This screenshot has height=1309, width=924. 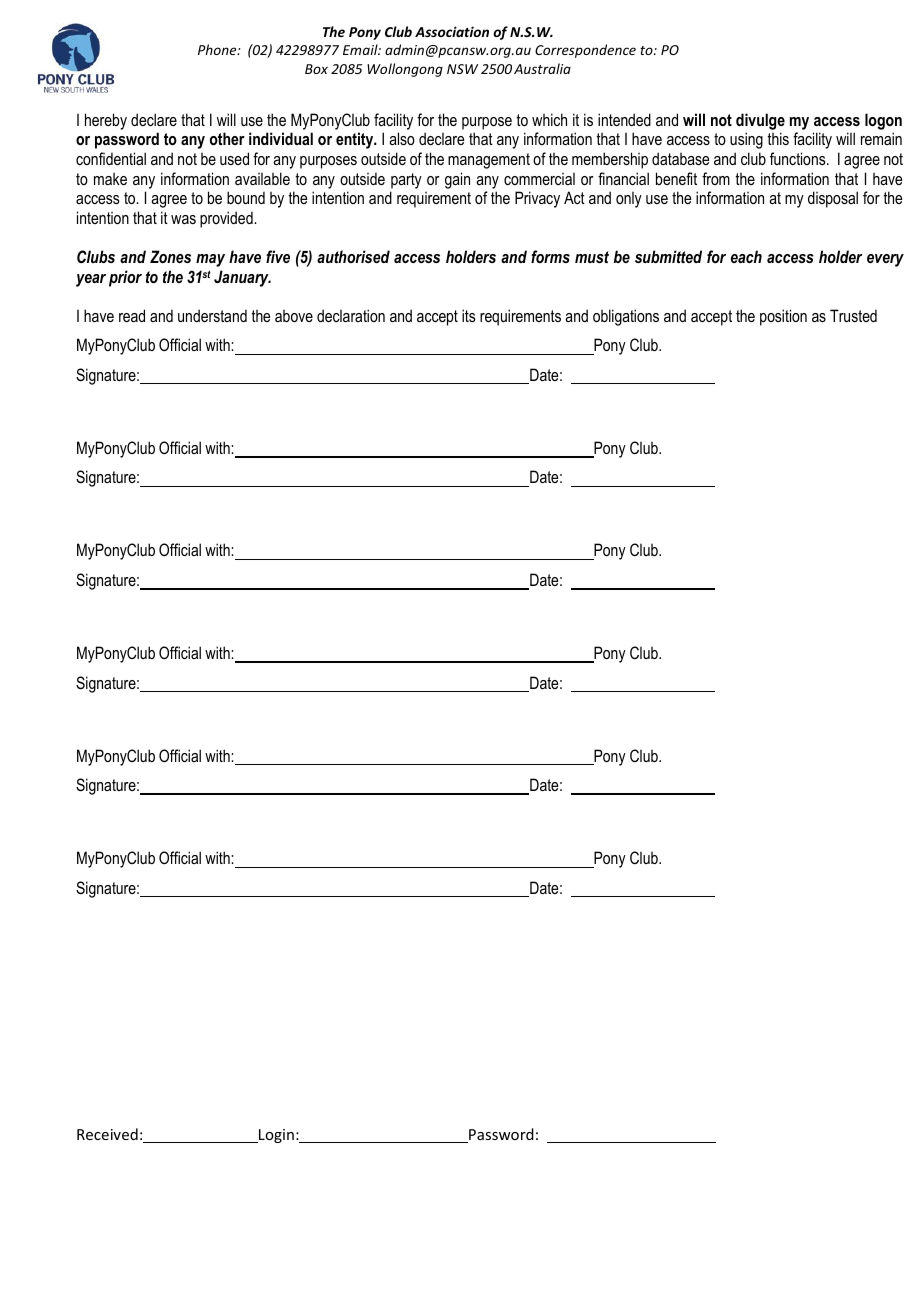 What do you see at coordinates (275, 1136) in the screenshot?
I see `Login` at bounding box center [275, 1136].
